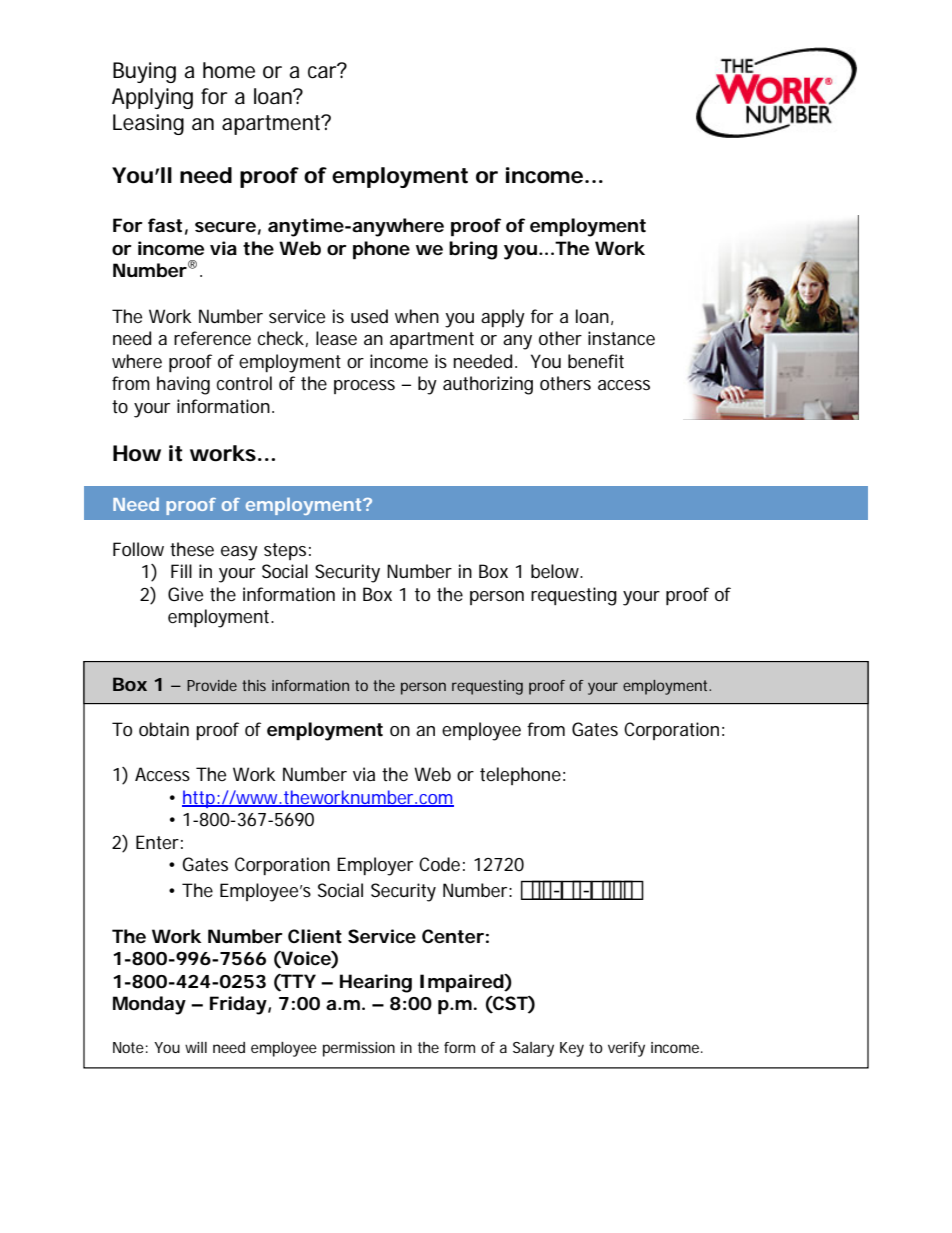  I want to click on benefit, so click(596, 361).
